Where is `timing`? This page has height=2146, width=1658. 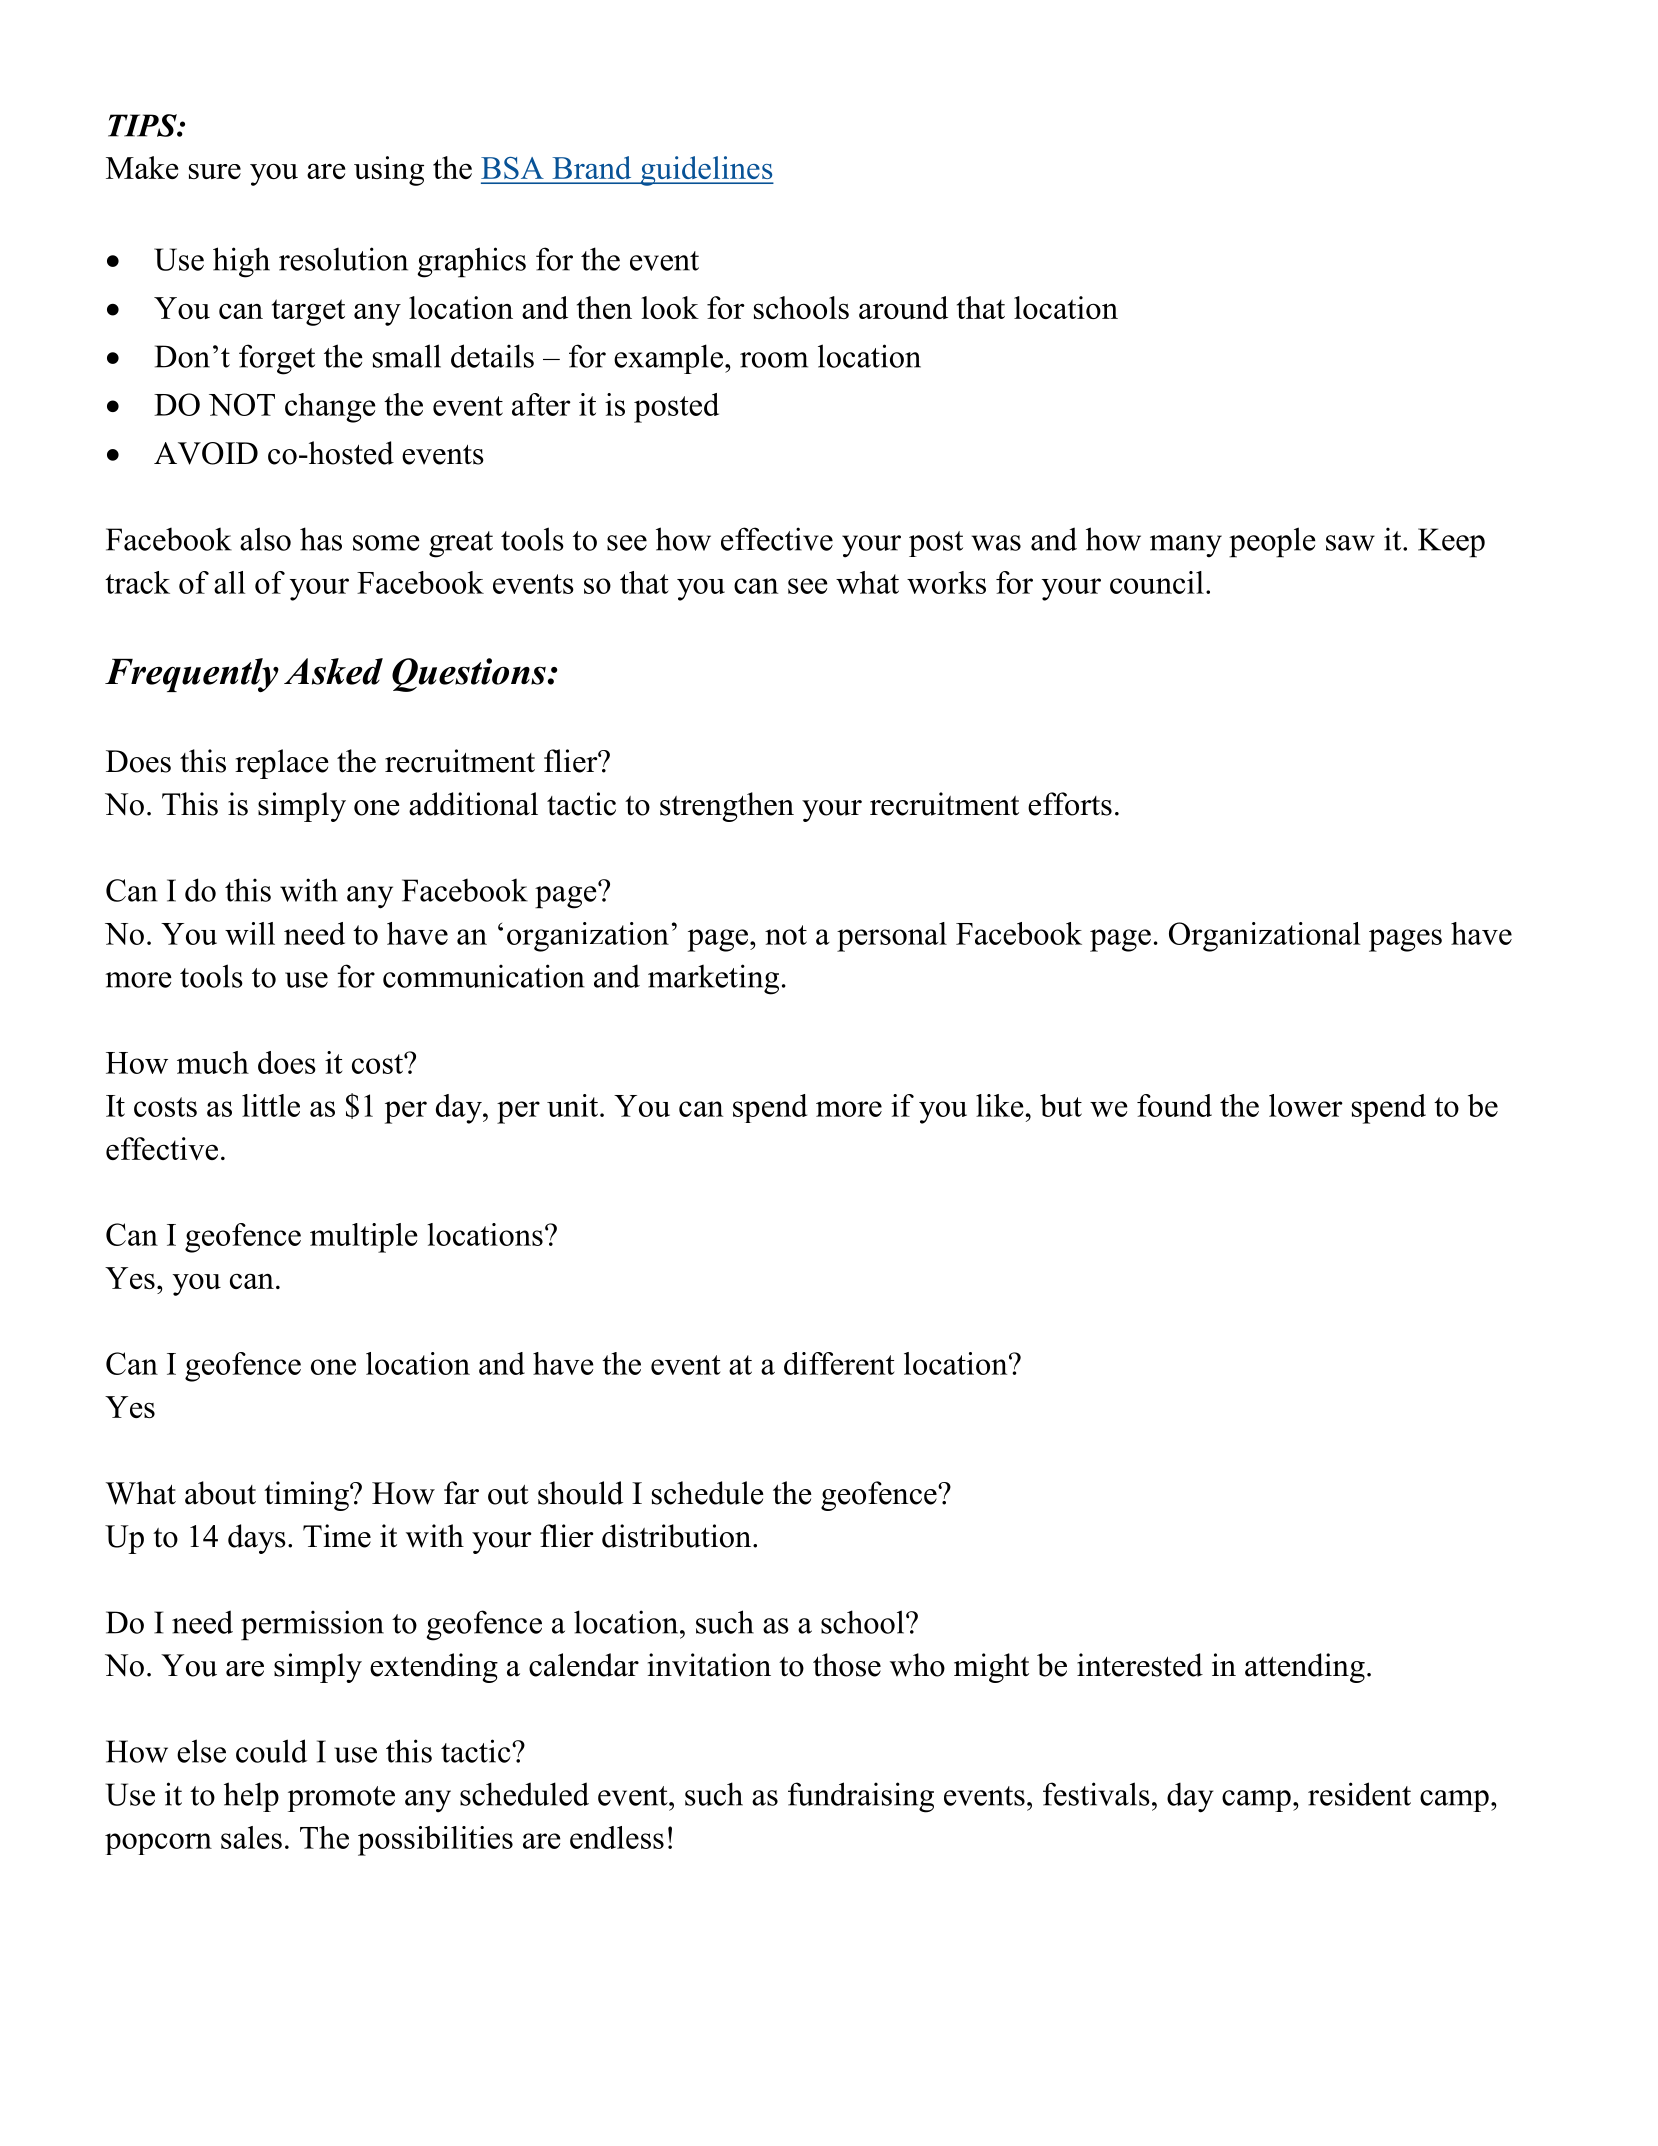 timing is located at coordinates (307, 1496).
